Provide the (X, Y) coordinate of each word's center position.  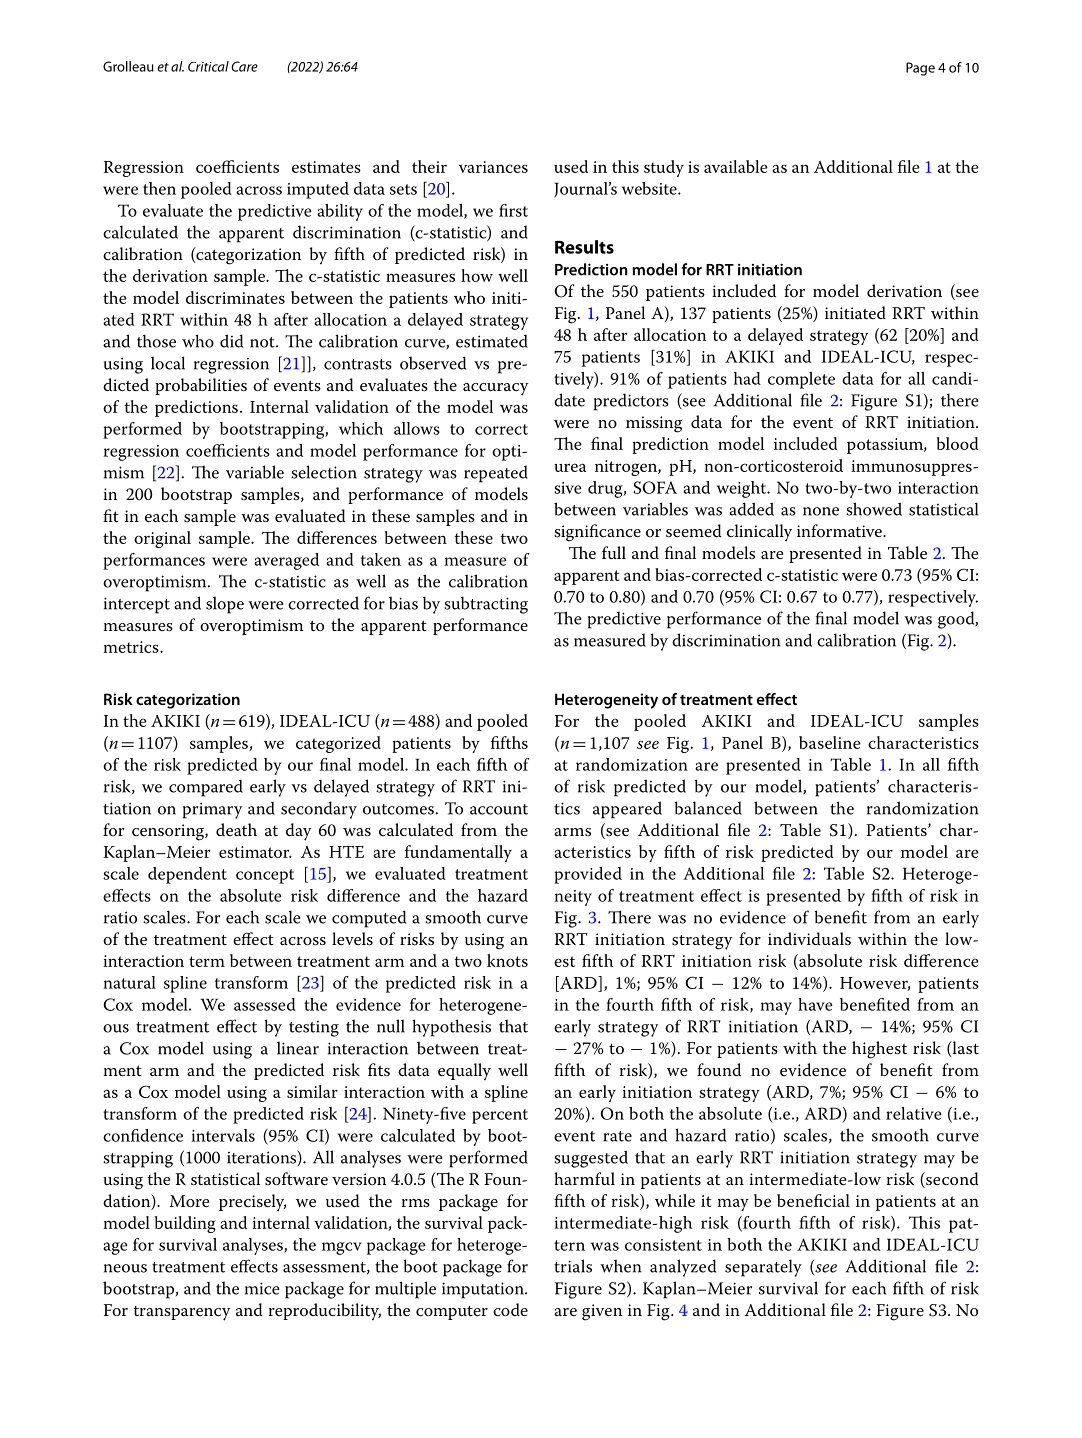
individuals (809, 938)
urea (570, 467)
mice (262, 1288)
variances (493, 167)
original (162, 539)
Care (244, 66)
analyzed (683, 1268)
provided (588, 875)
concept (265, 876)
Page (920, 69)
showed (874, 509)
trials (573, 1266)
